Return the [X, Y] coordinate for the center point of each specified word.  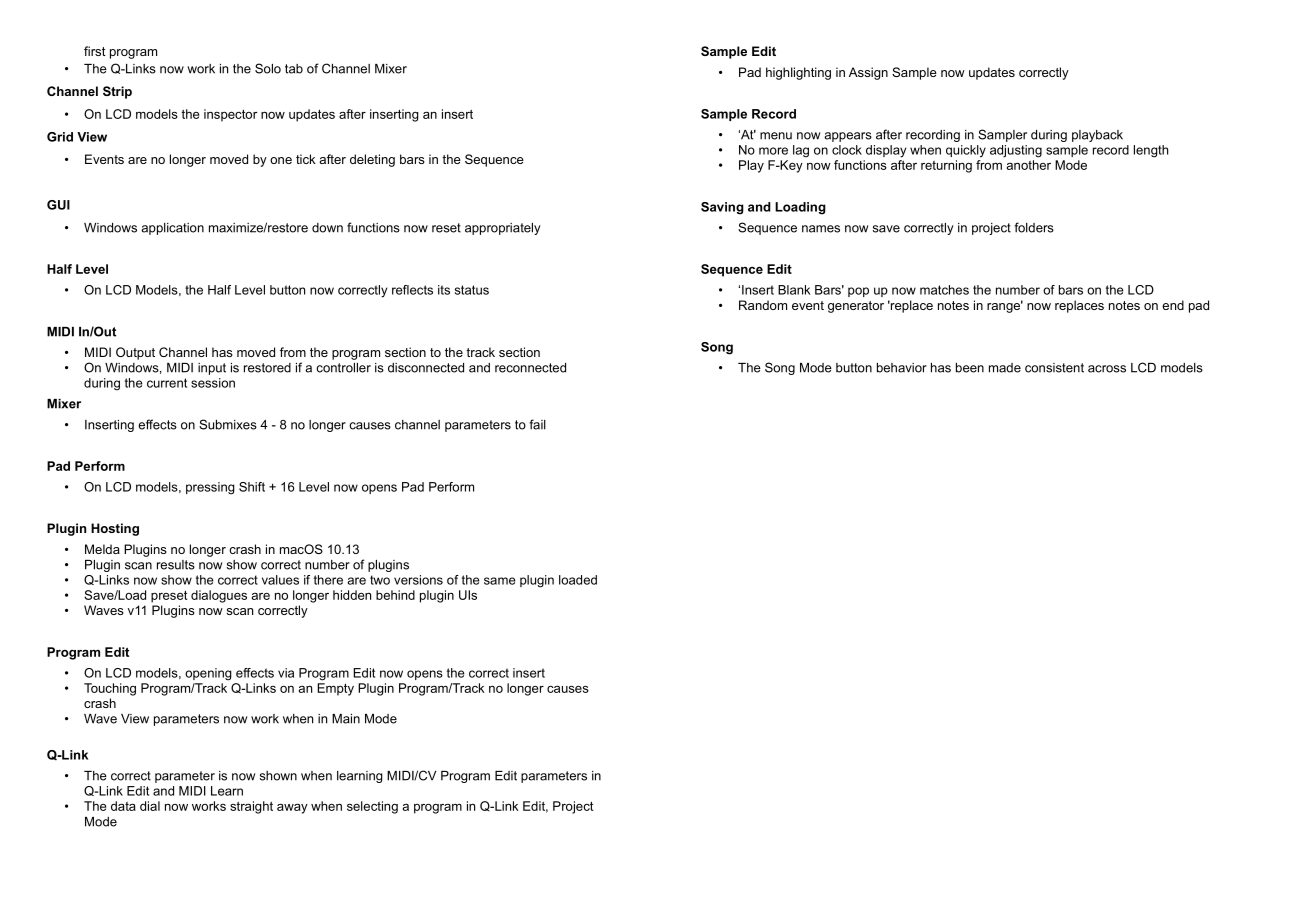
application [172, 229]
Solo [268, 68]
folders [1034, 227]
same [500, 581]
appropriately [503, 229]
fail [537, 424]
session [213, 383]
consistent [1054, 368]
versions [418, 580]
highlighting [798, 73]
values [280, 580]
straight [251, 807]
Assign [868, 73]
